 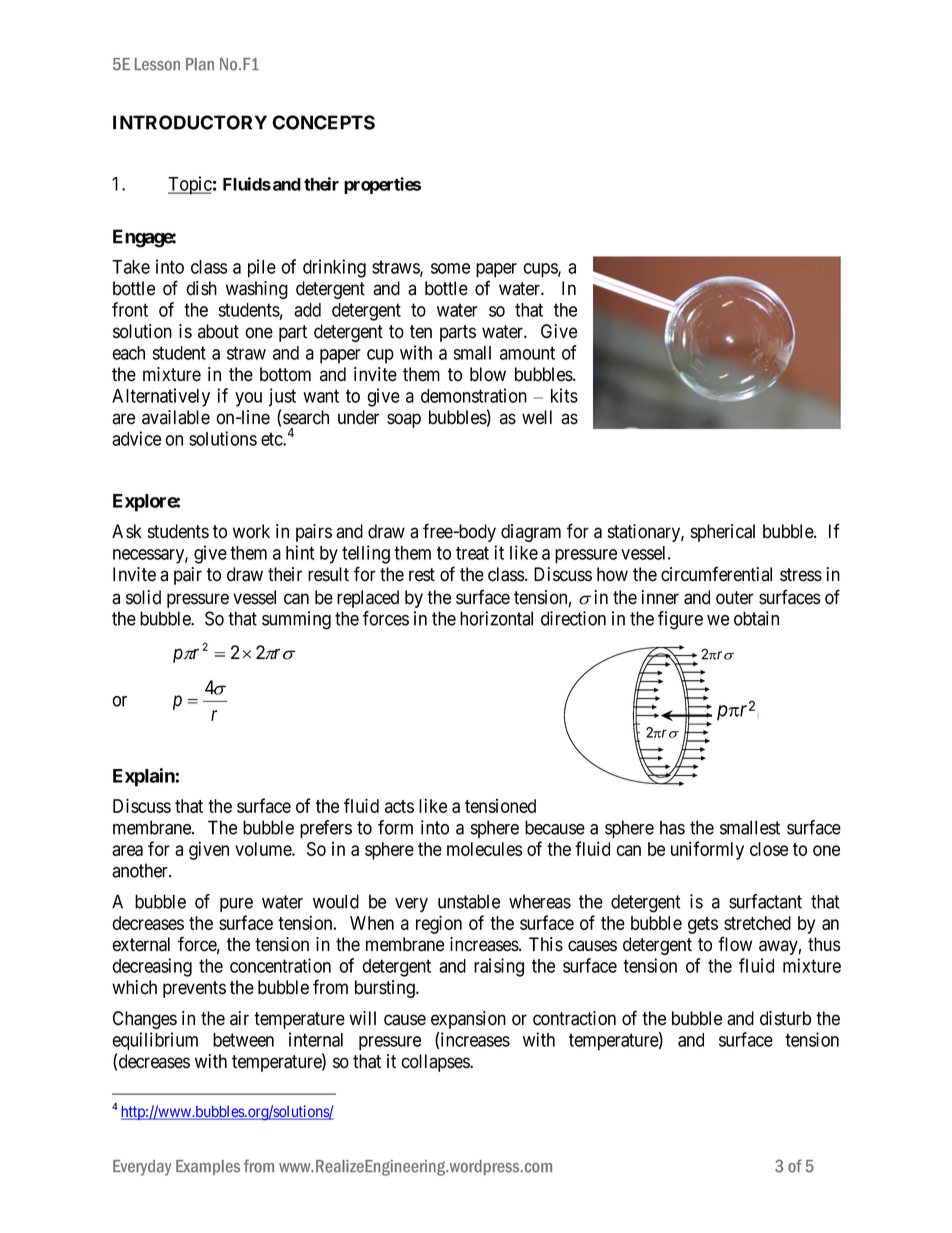 I want to click on horizontal, so click(x=496, y=618).
